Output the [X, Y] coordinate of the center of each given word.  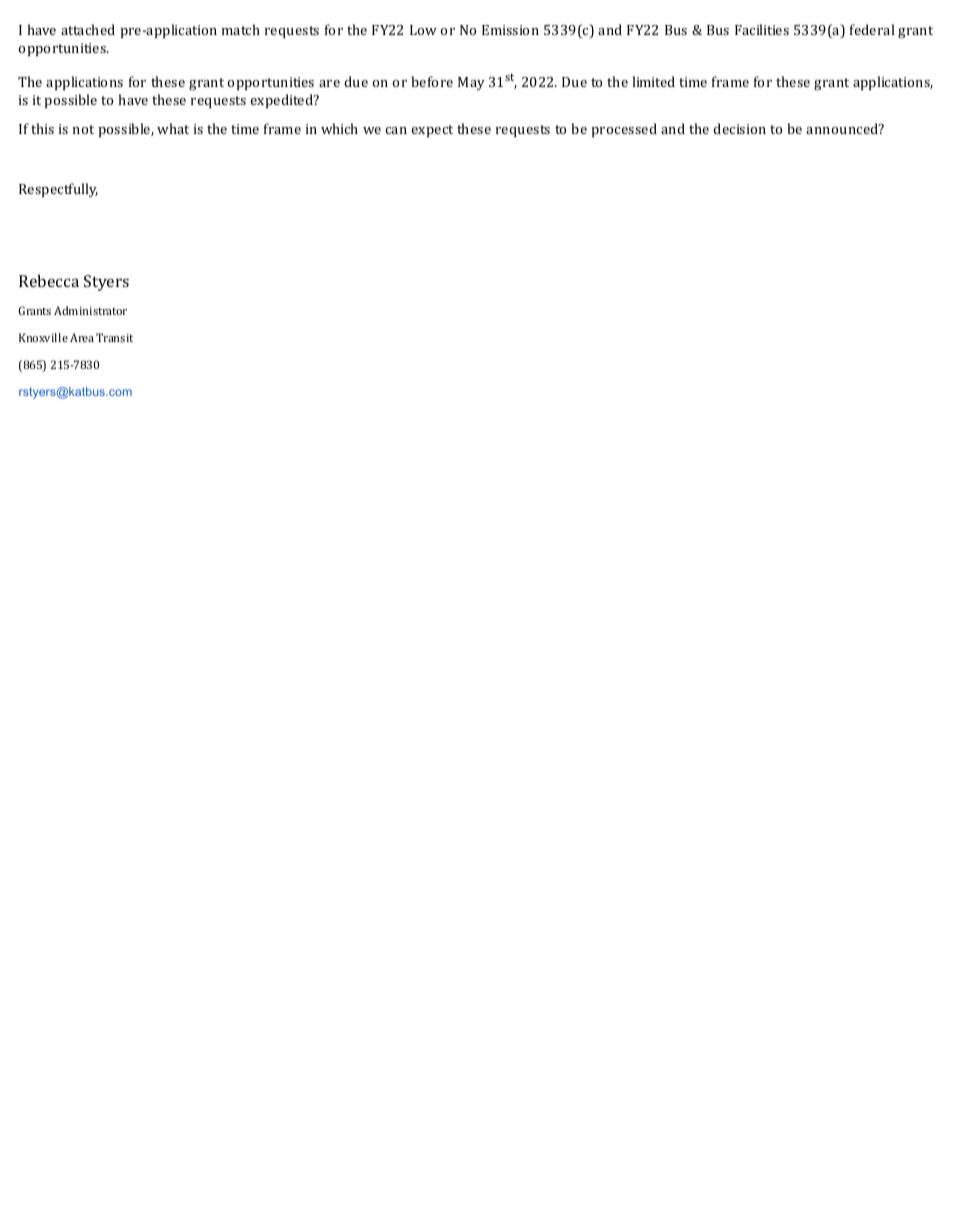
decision [739, 128]
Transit [114, 337]
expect [432, 131]
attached [88, 29]
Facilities [762, 29]
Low [423, 30]
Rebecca [49, 281]
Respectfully [58, 190]
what [173, 128]
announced [843, 128]
